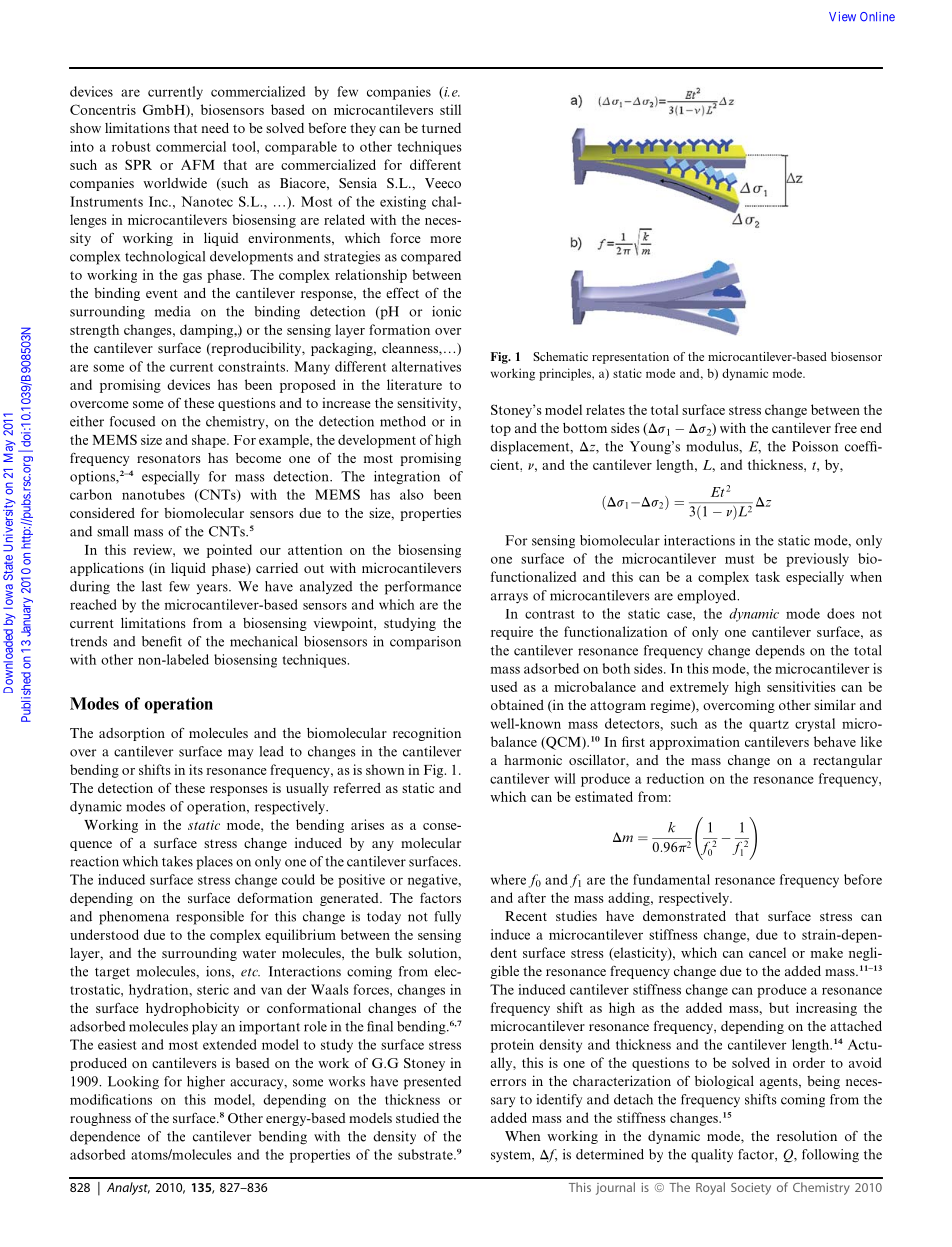 This document has width=952, height=1247. Describe the element at coordinates (509, 598) in the document. I see `arrays` at that location.
